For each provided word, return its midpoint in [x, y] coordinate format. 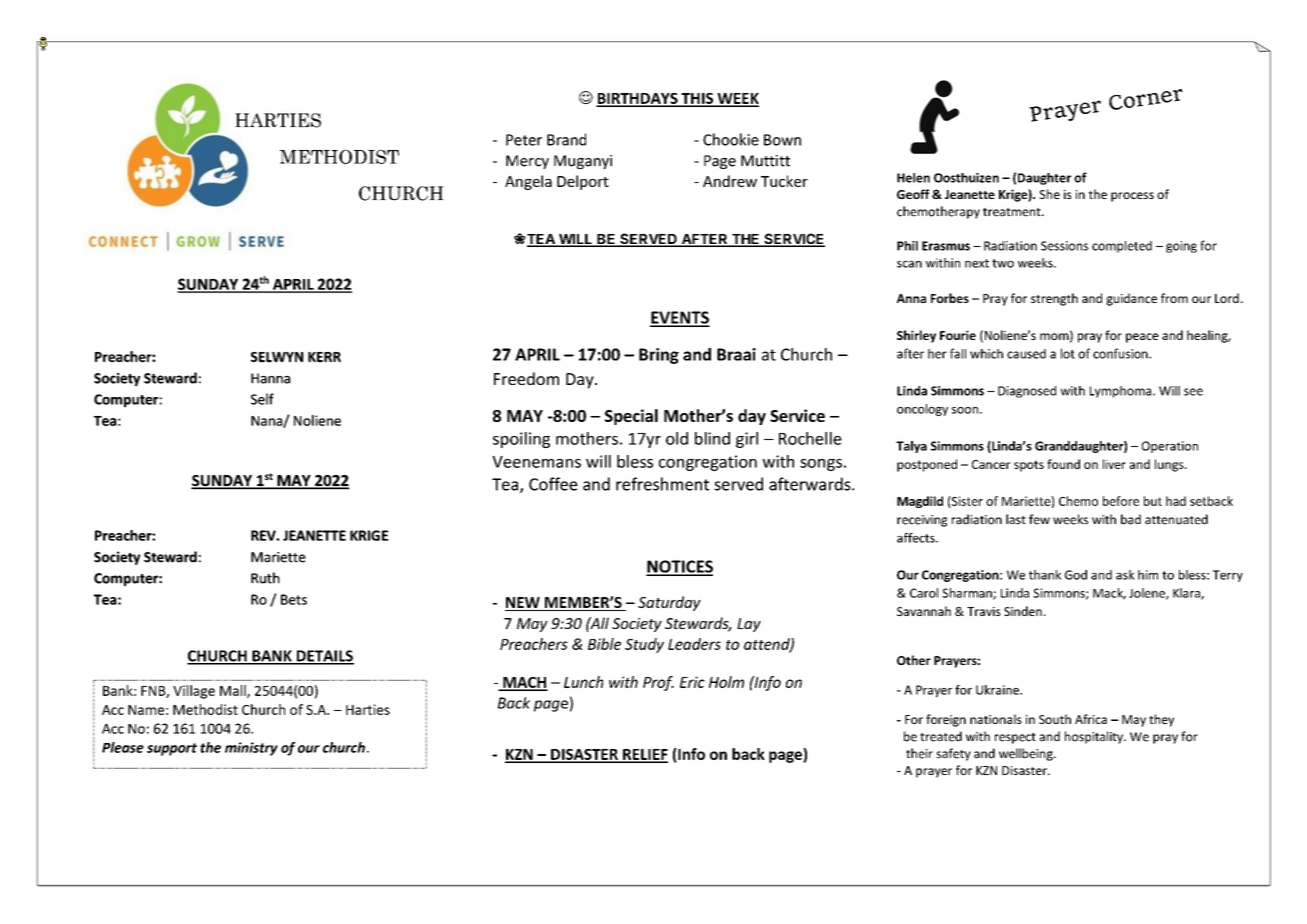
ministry [251, 749]
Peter [524, 140]
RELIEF [644, 755]
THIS [697, 99]
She [1049, 194]
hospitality [1095, 737]
